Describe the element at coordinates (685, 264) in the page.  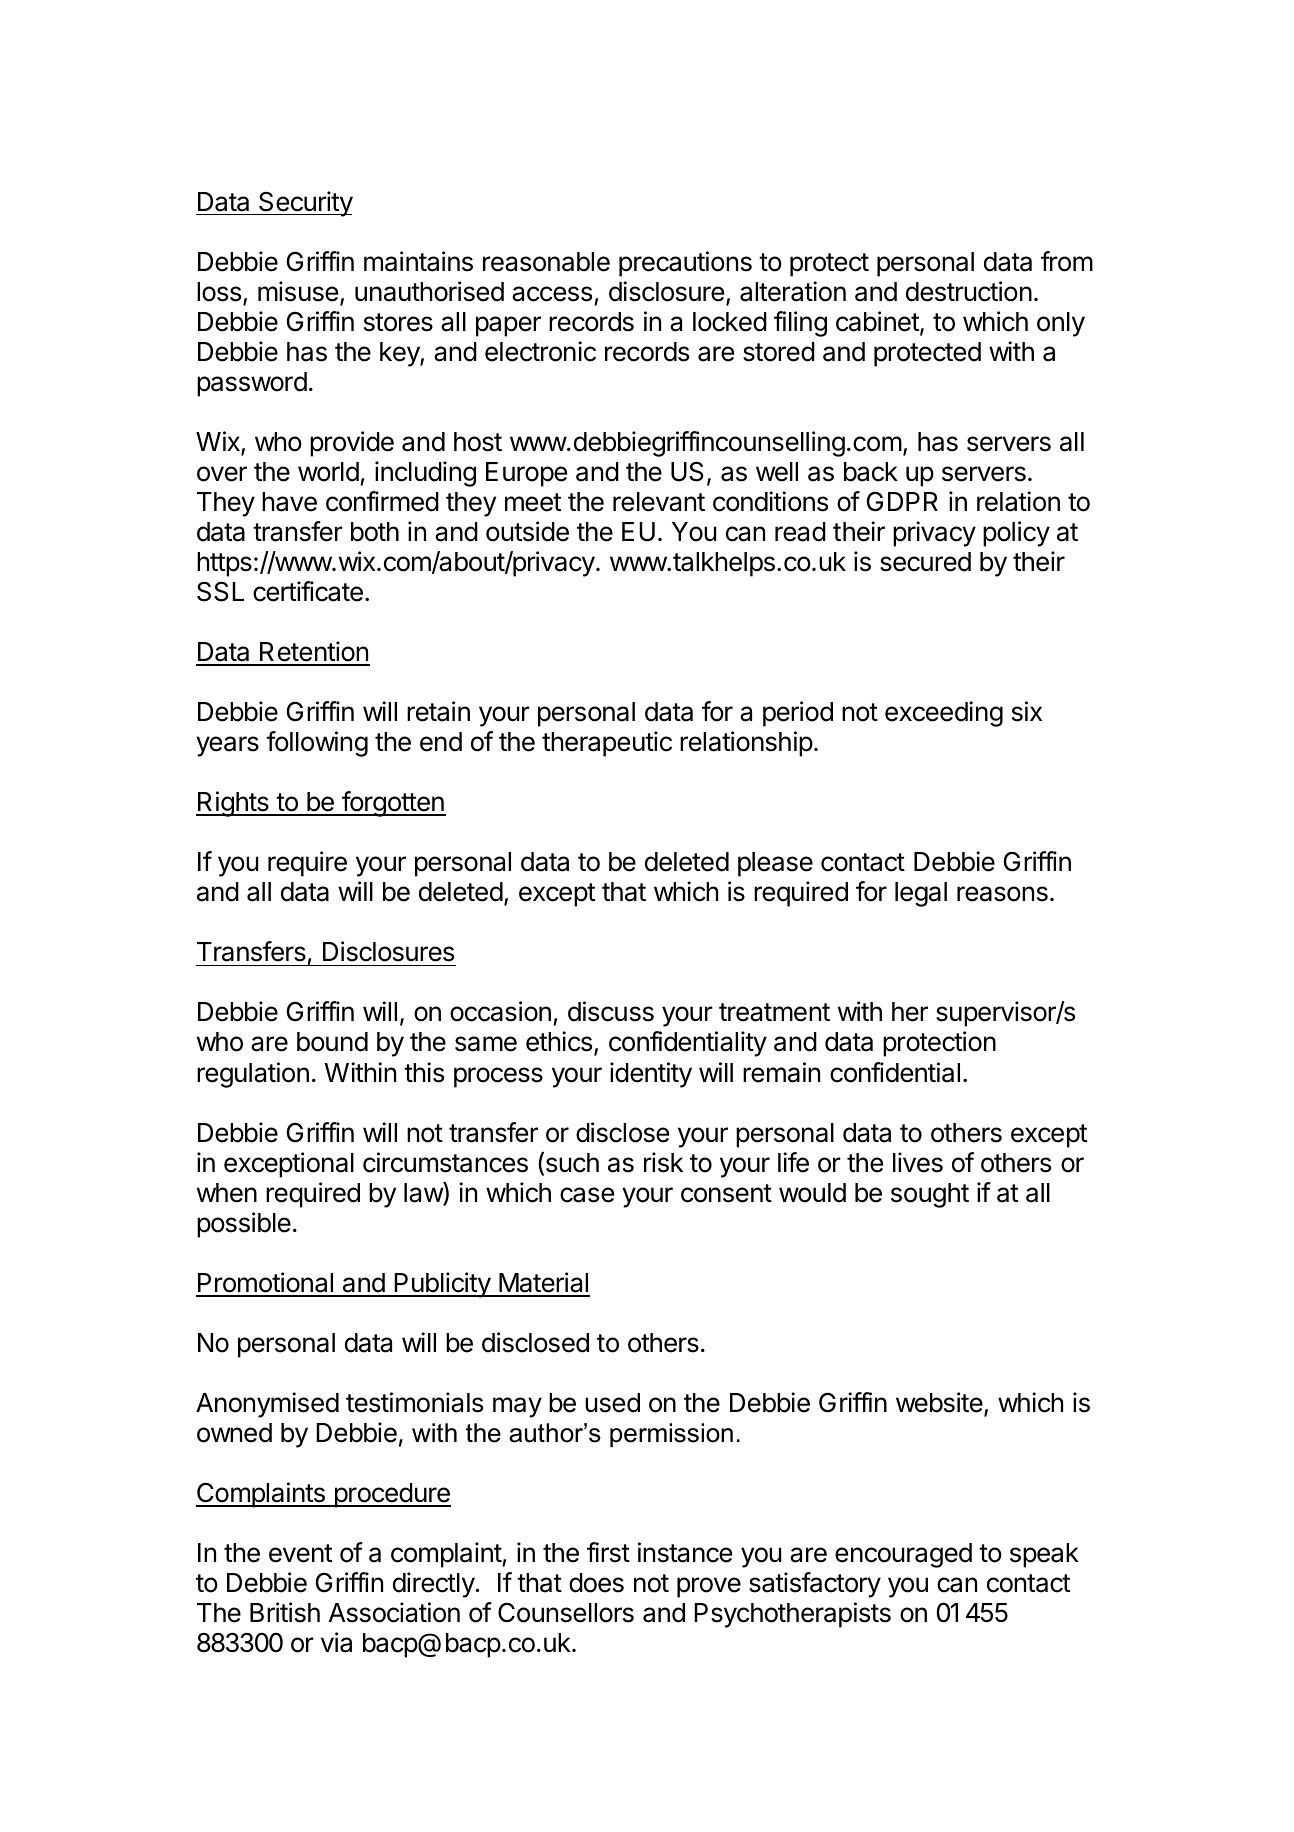
I see `precautions` at that location.
